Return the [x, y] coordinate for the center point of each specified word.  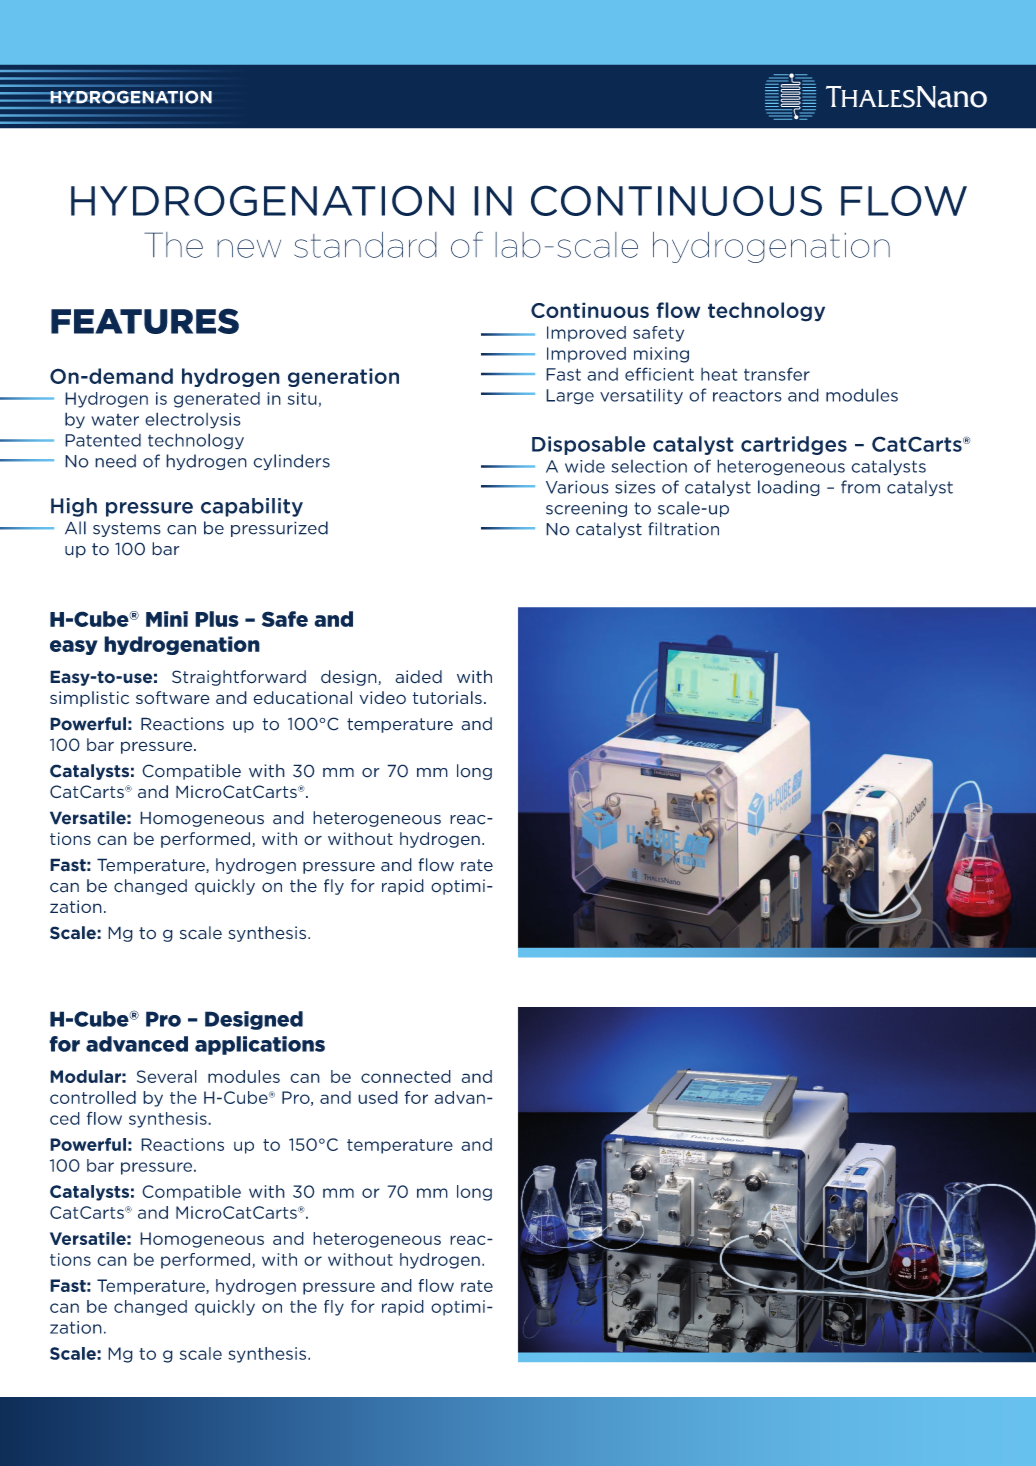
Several [167, 1076]
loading [789, 488]
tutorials [447, 697]
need [115, 461]
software [173, 697]
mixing [661, 355]
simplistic [89, 699]
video [382, 698]
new [249, 248]
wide [585, 466]
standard [365, 245]
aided [418, 677]
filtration [683, 529]
